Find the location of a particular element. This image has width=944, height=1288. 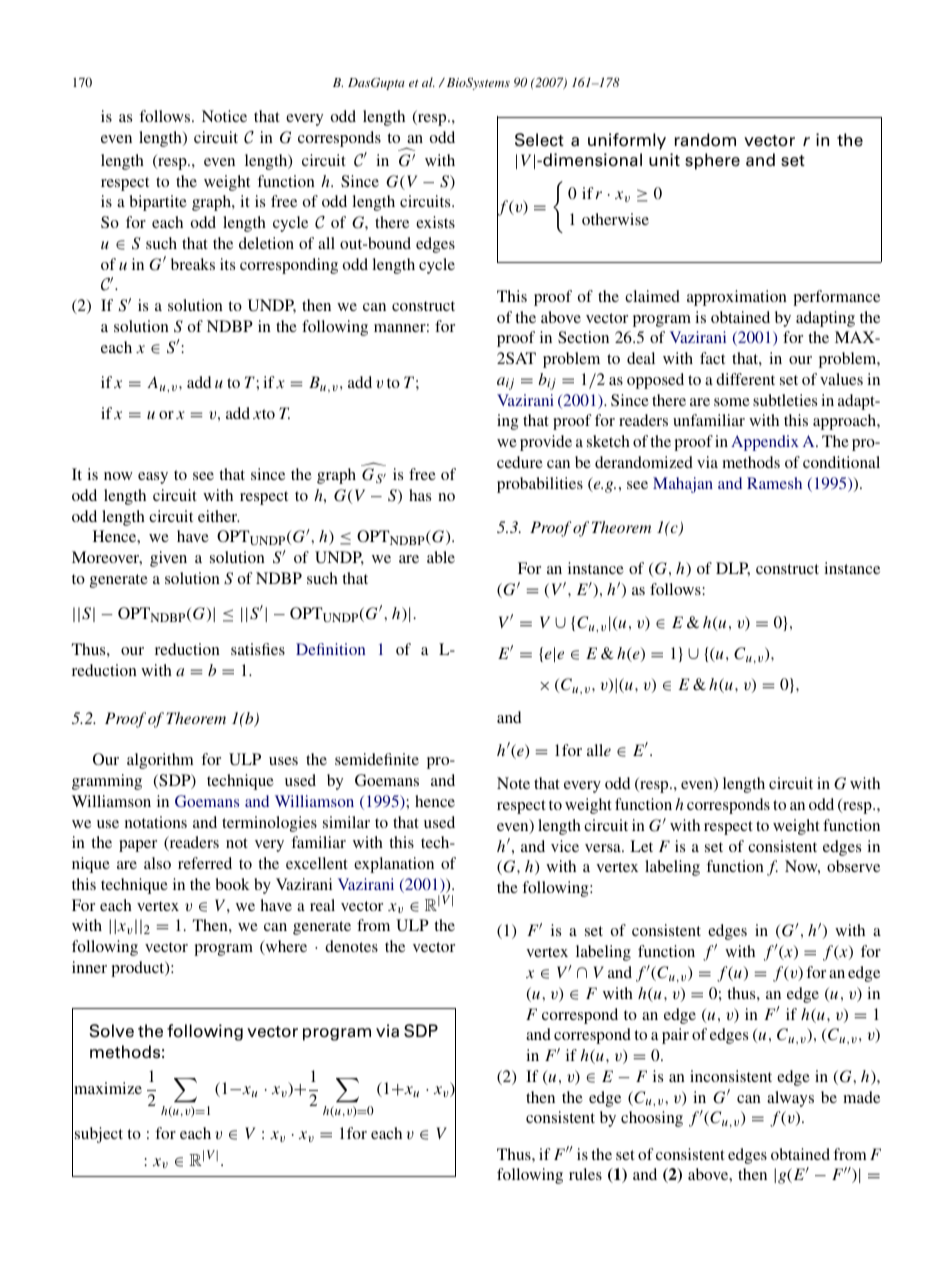

Notice is located at coordinates (224, 116).
